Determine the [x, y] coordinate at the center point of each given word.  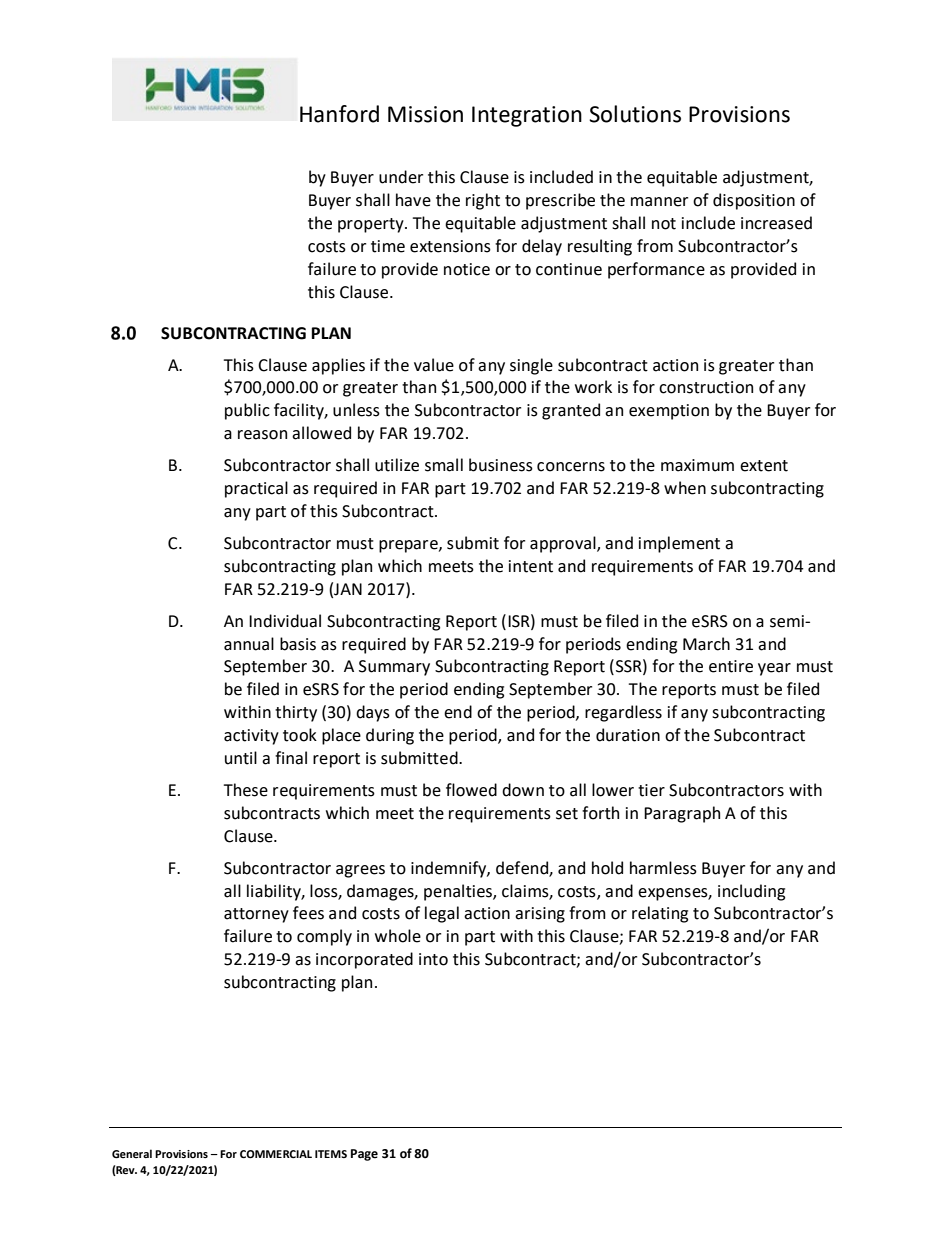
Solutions [635, 114]
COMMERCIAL [276, 1154]
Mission [425, 114]
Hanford [339, 114]
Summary [394, 668]
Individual [285, 621]
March [706, 644]
